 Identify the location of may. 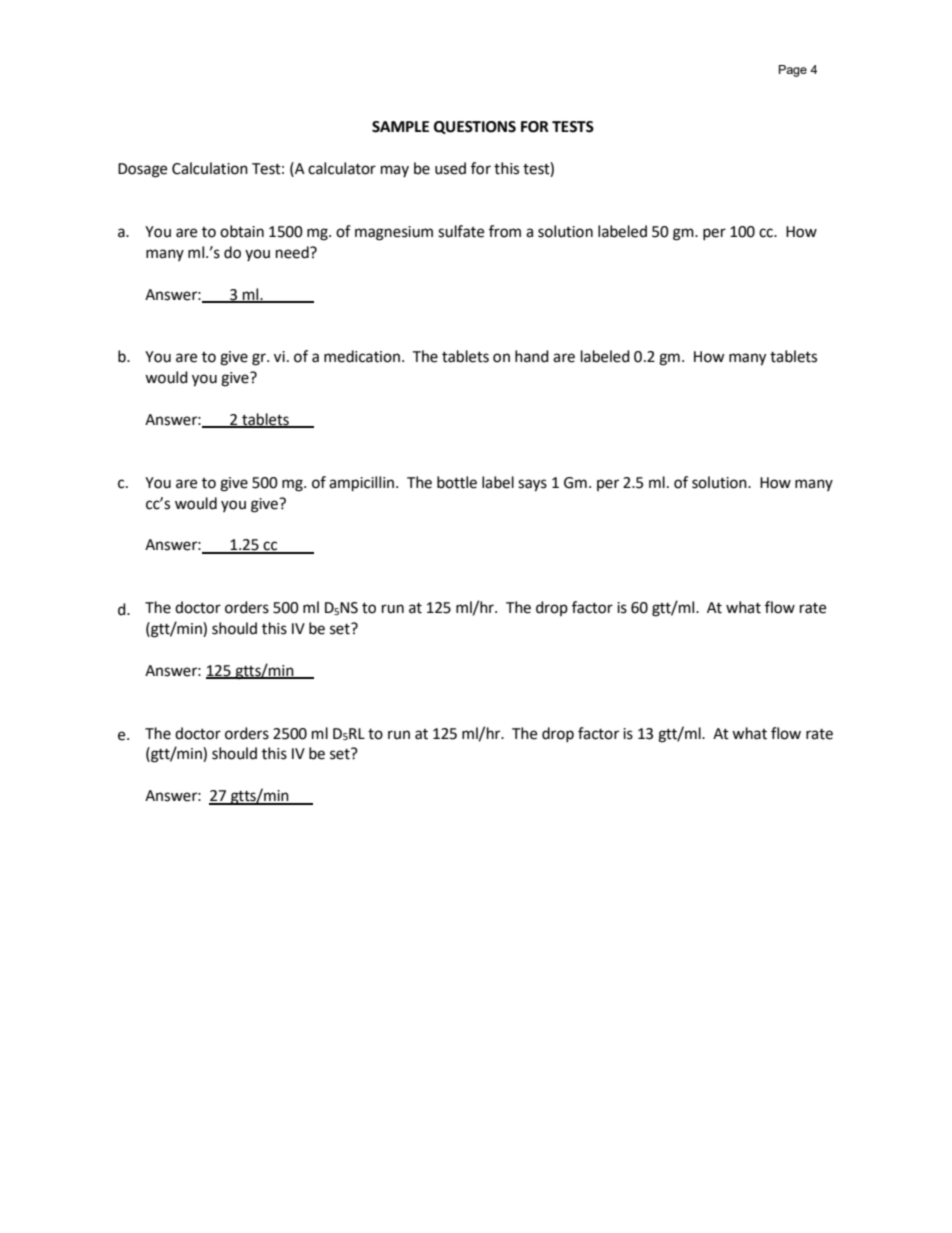
(395, 171).
